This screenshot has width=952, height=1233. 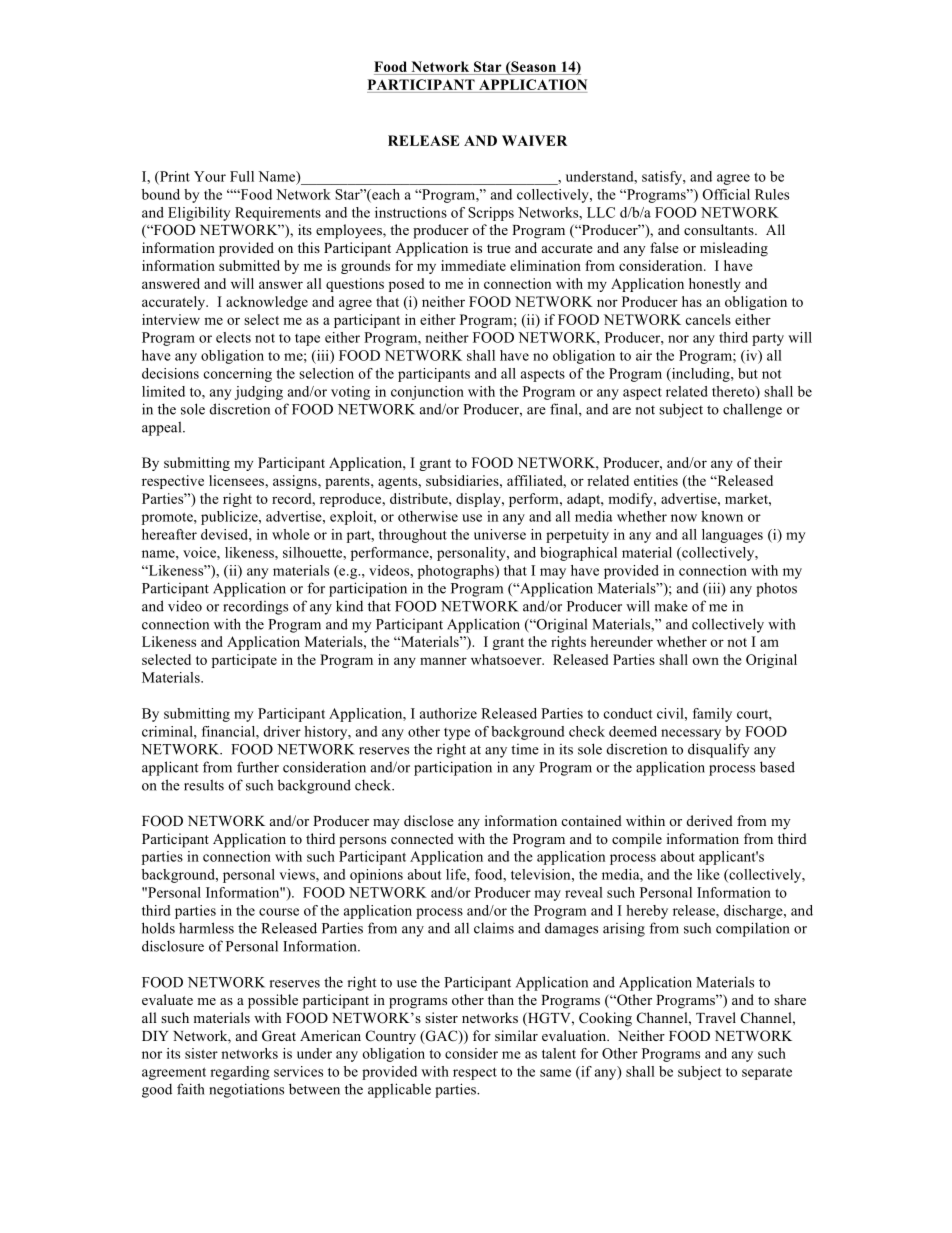 I want to click on make, so click(x=671, y=606).
